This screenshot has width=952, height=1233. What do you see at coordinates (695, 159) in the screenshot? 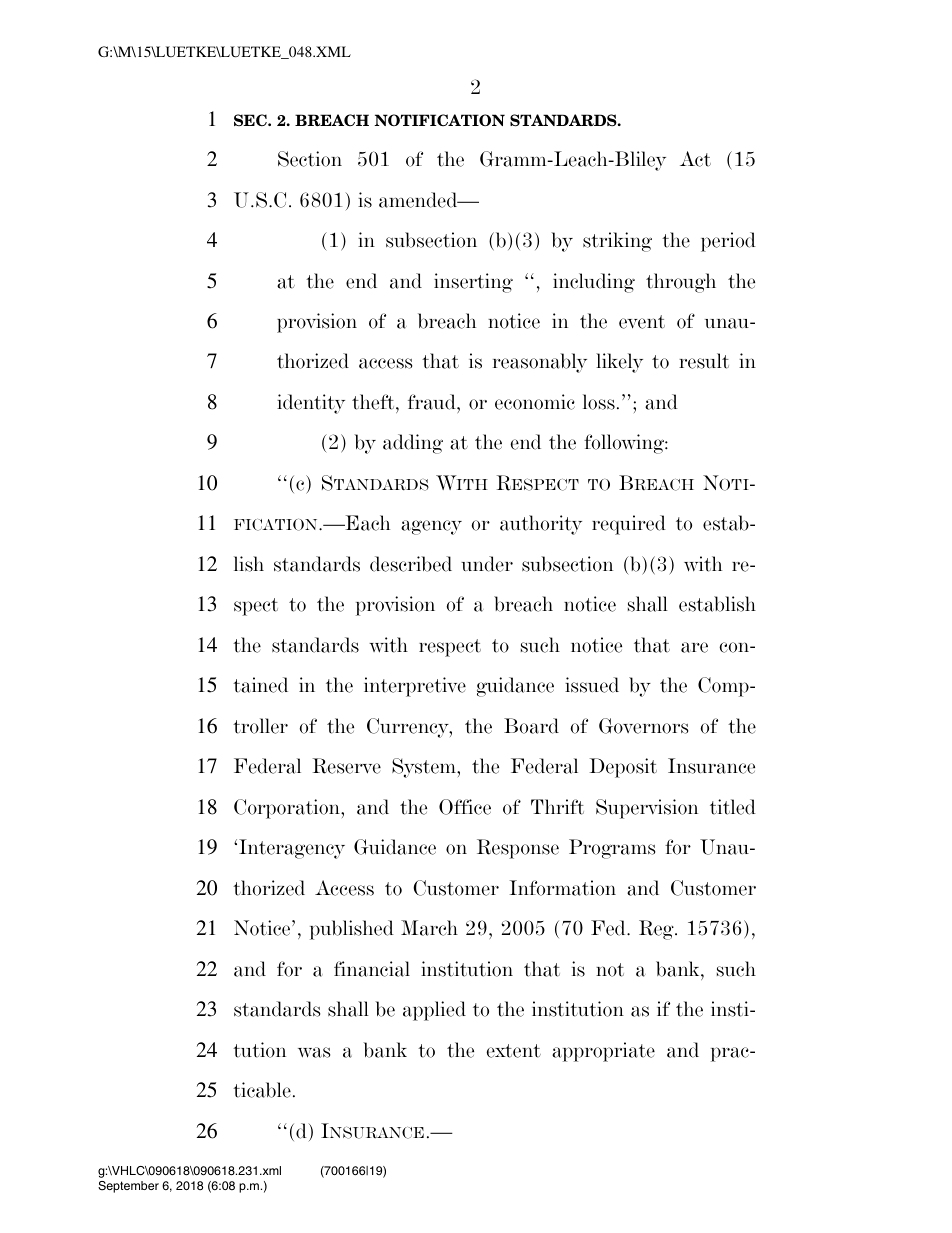
I see `Act` at bounding box center [695, 159].
